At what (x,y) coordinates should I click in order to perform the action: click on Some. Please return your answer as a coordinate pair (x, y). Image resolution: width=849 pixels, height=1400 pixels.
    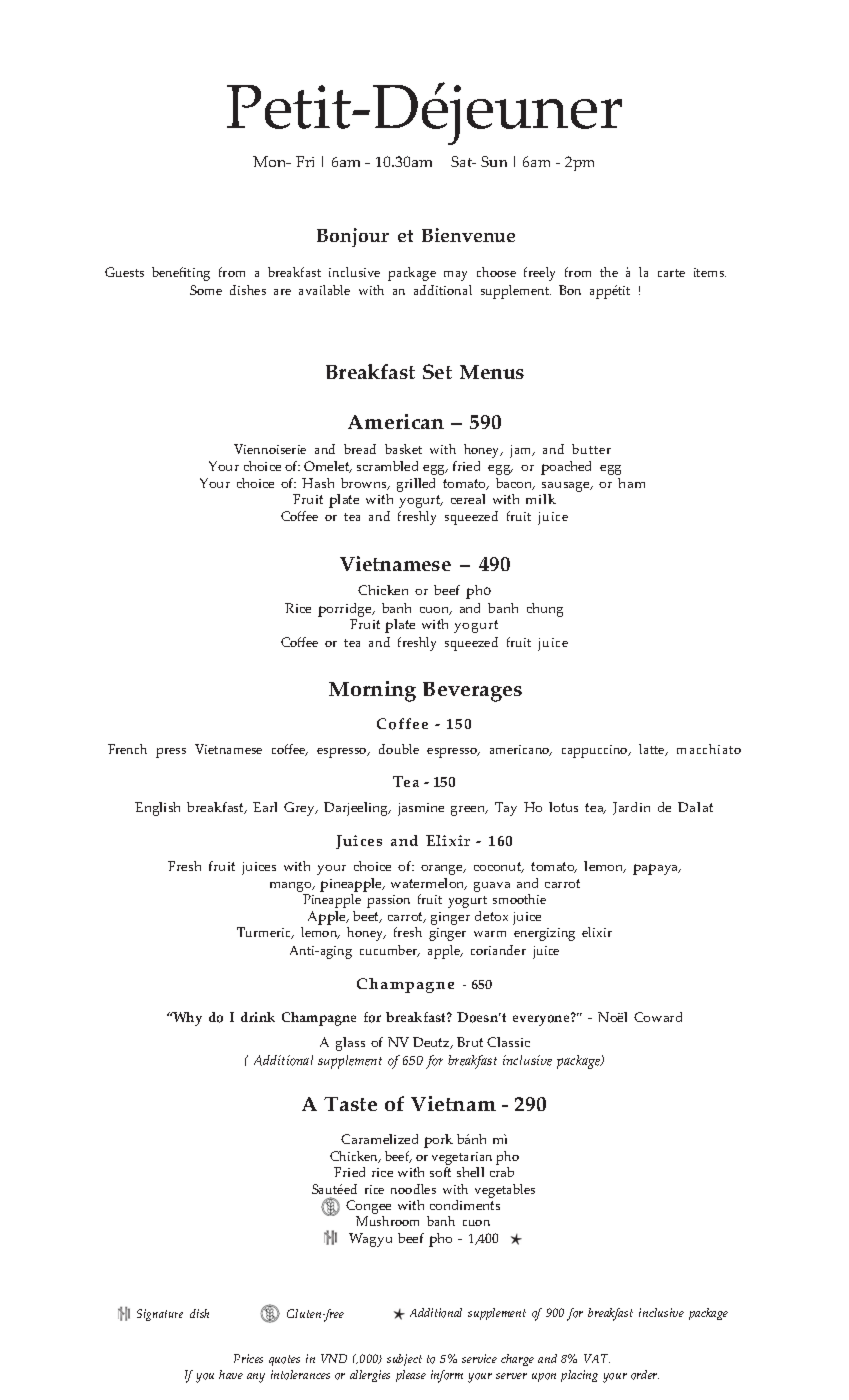
    Looking at the image, I should click on (206, 290).
